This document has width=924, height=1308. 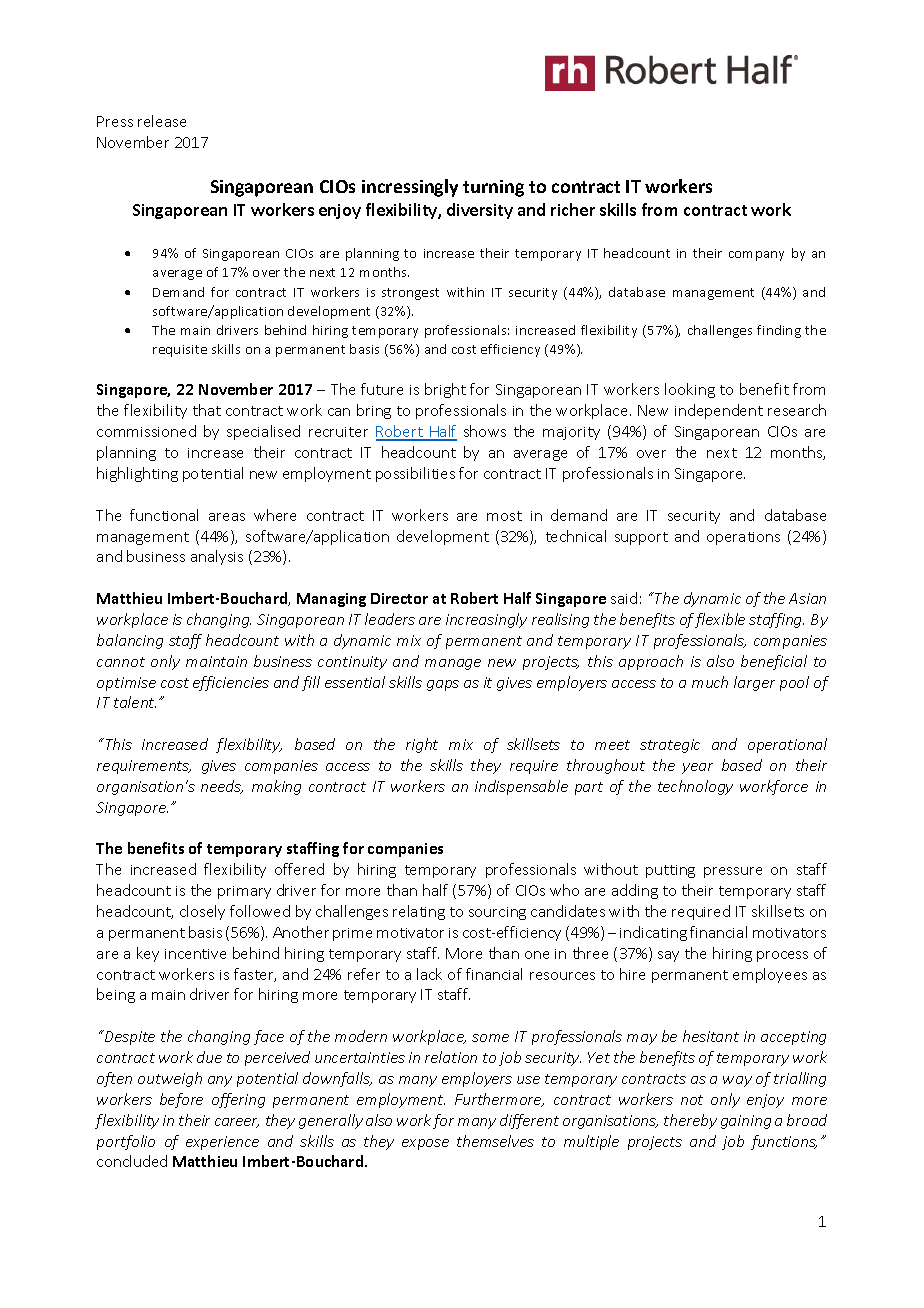 I want to click on increasingly, so click(x=486, y=620).
